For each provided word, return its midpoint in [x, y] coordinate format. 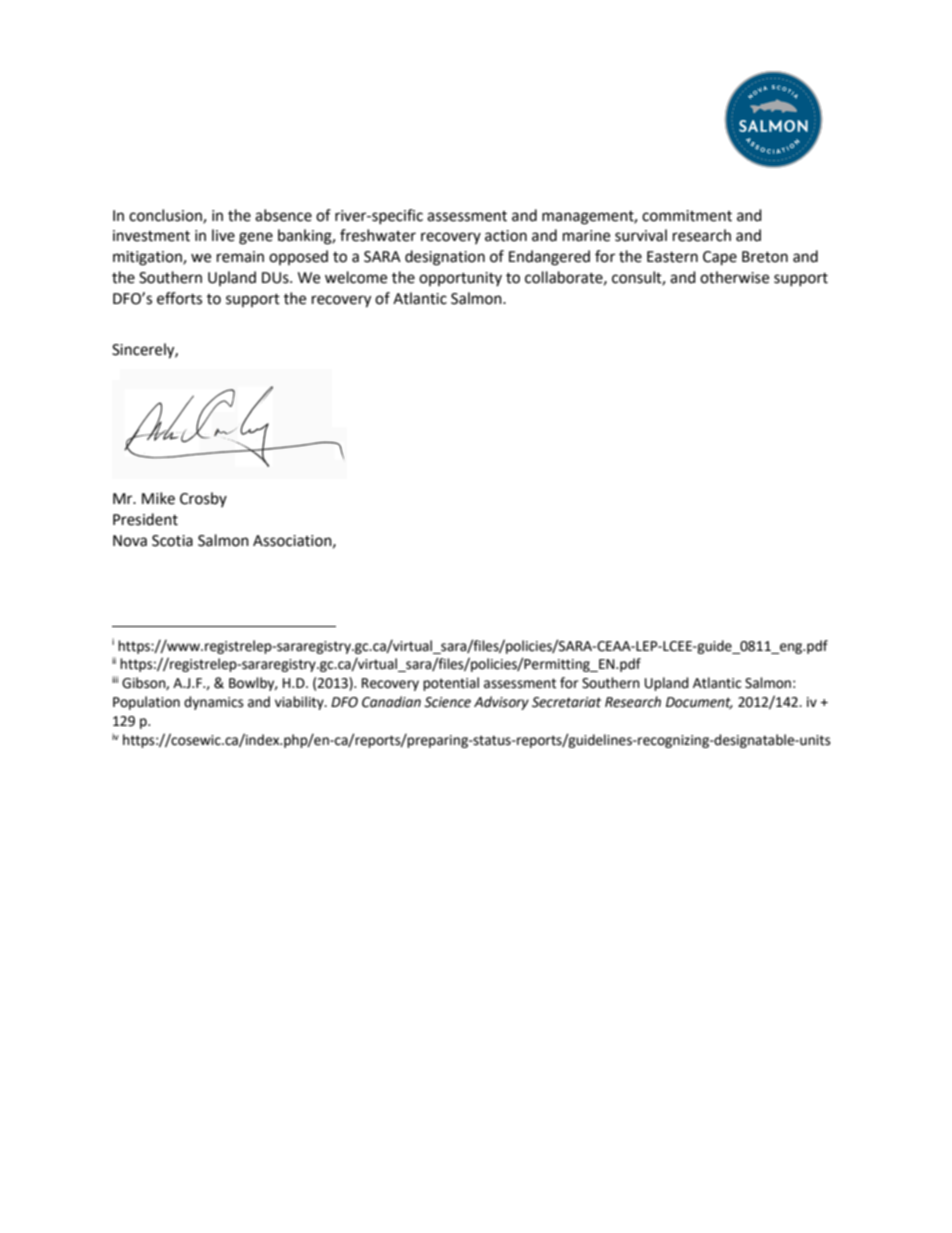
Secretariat [566, 702]
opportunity [460, 279]
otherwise [734, 277]
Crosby [203, 499]
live [223, 235]
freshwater [378, 235]
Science [447, 702]
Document [699, 703]
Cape [720, 258]
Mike [158, 498]
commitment [687, 216]
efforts [179, 298]
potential [451, 684]
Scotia [172, 541]
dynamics [214, 703]
